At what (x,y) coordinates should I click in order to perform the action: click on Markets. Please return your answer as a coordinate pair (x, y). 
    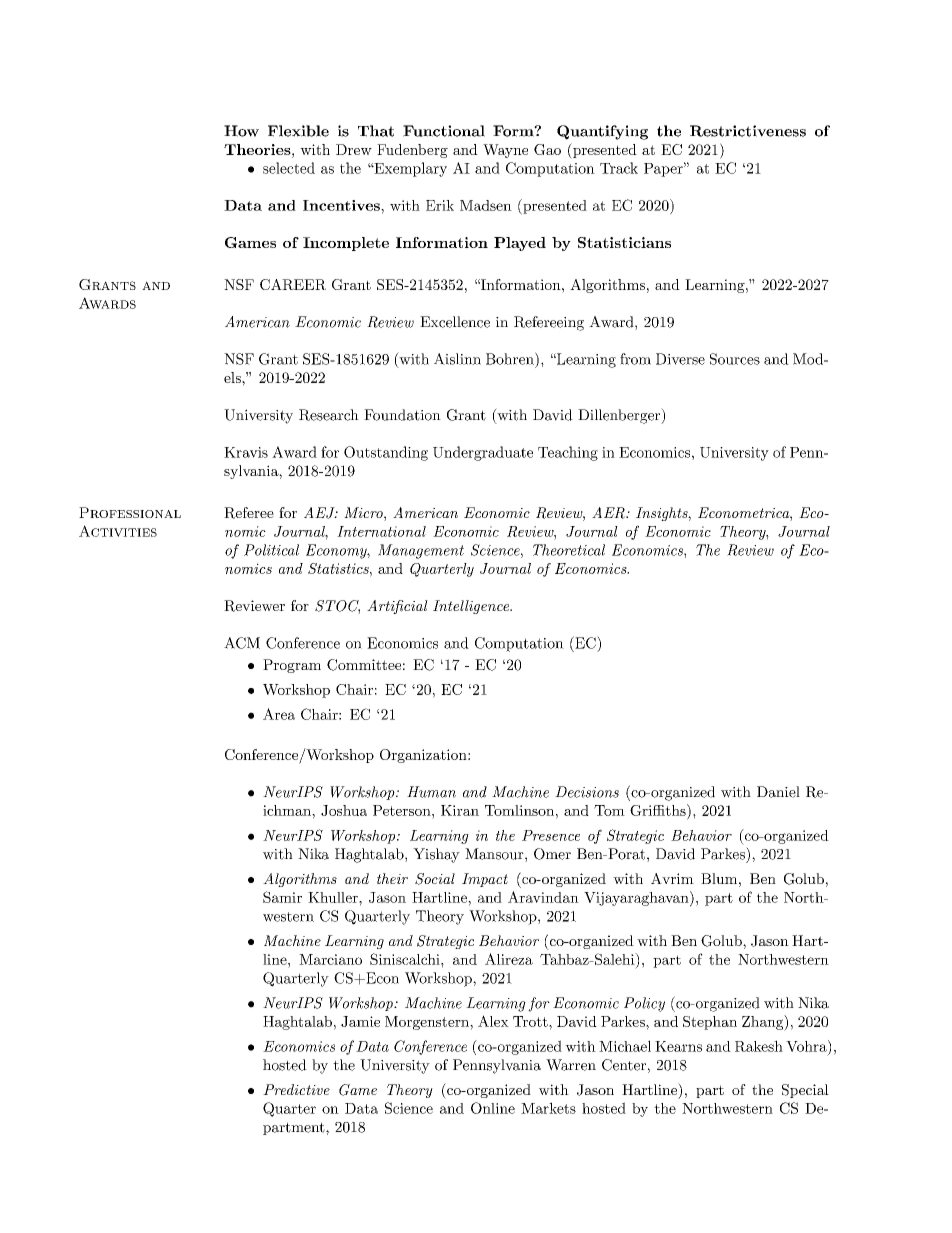
    Looking at the image, I should click on (548, 1108).
